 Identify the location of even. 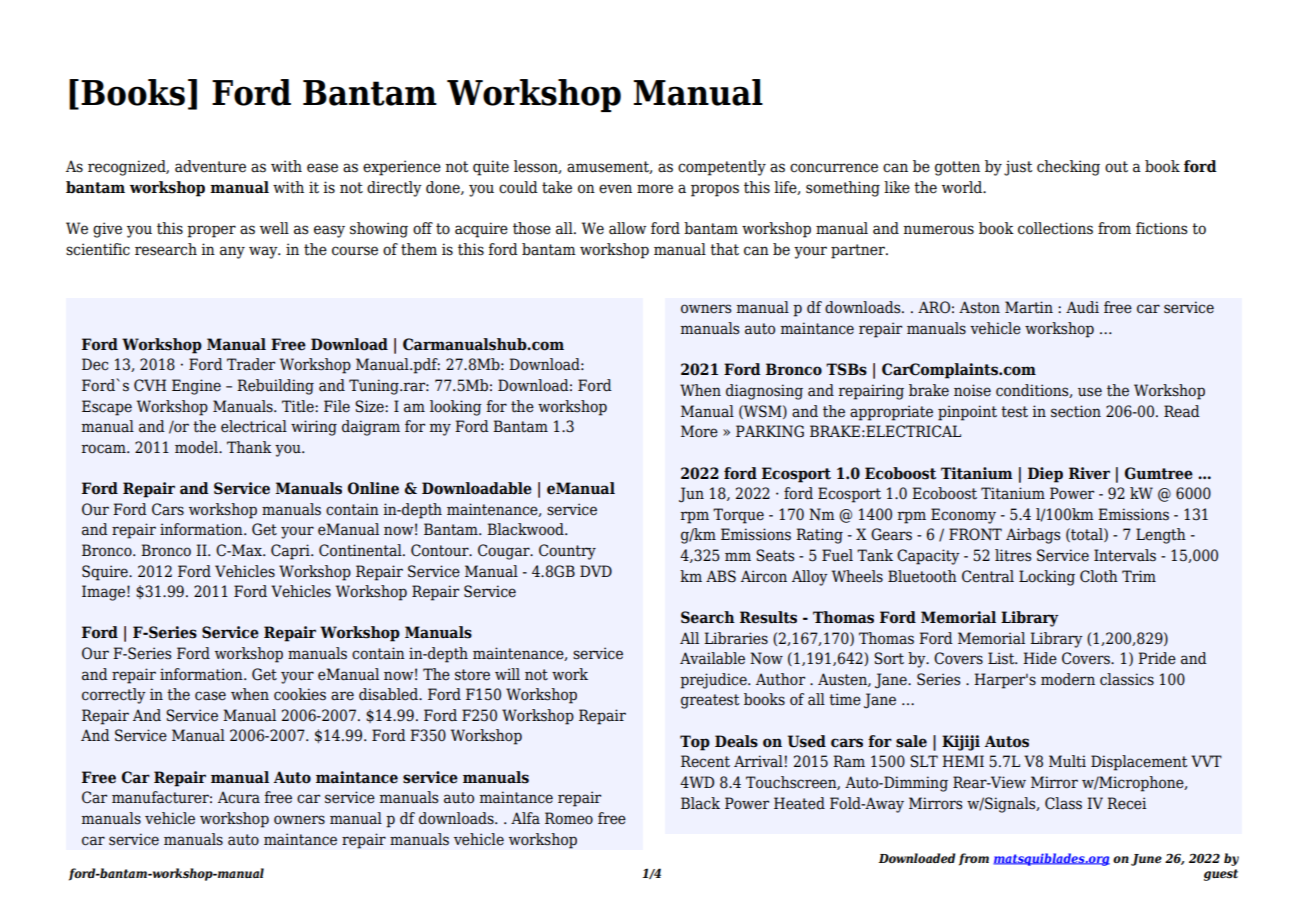
(615, 189).
